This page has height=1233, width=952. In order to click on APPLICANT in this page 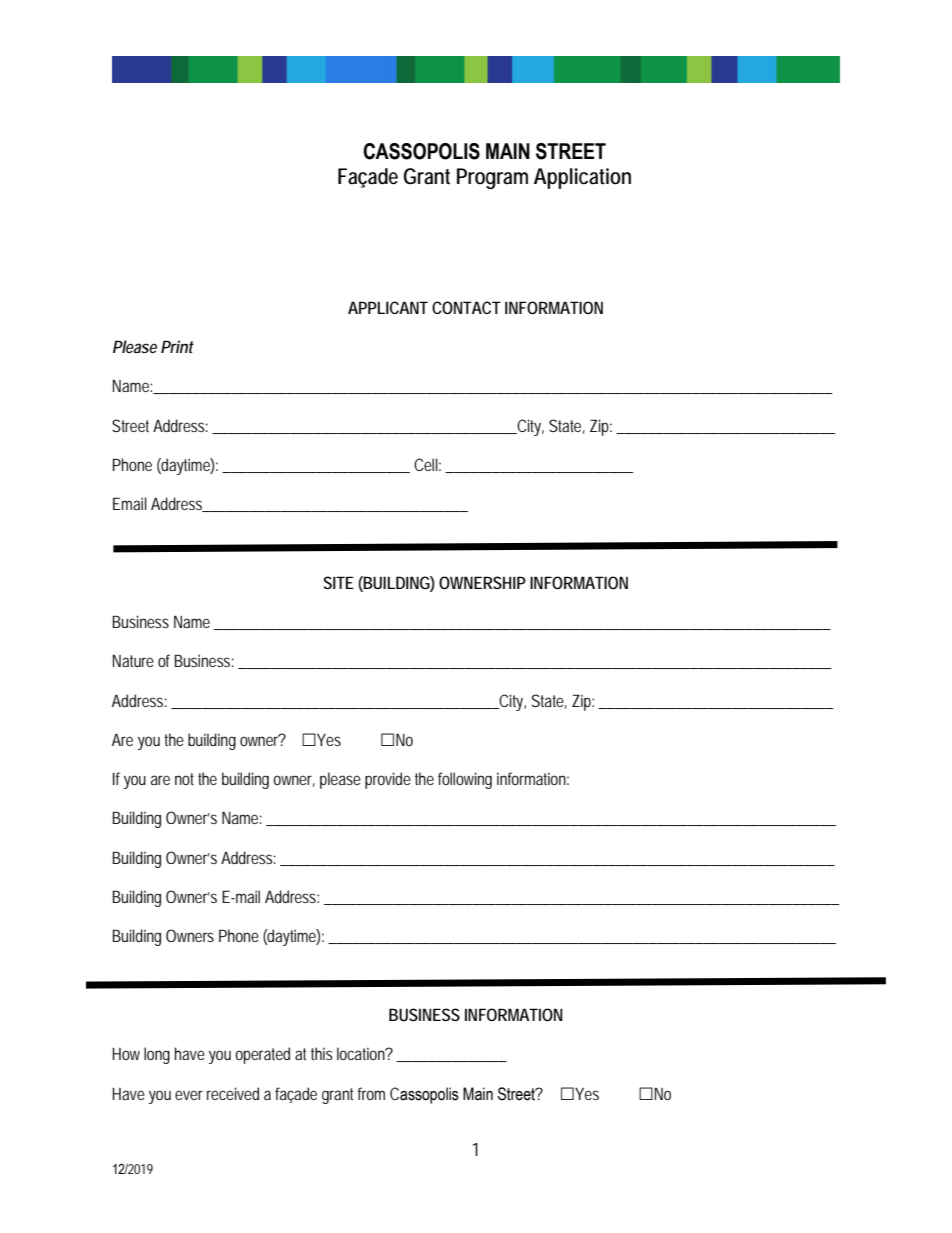, I will do `click(388, 307)`.
